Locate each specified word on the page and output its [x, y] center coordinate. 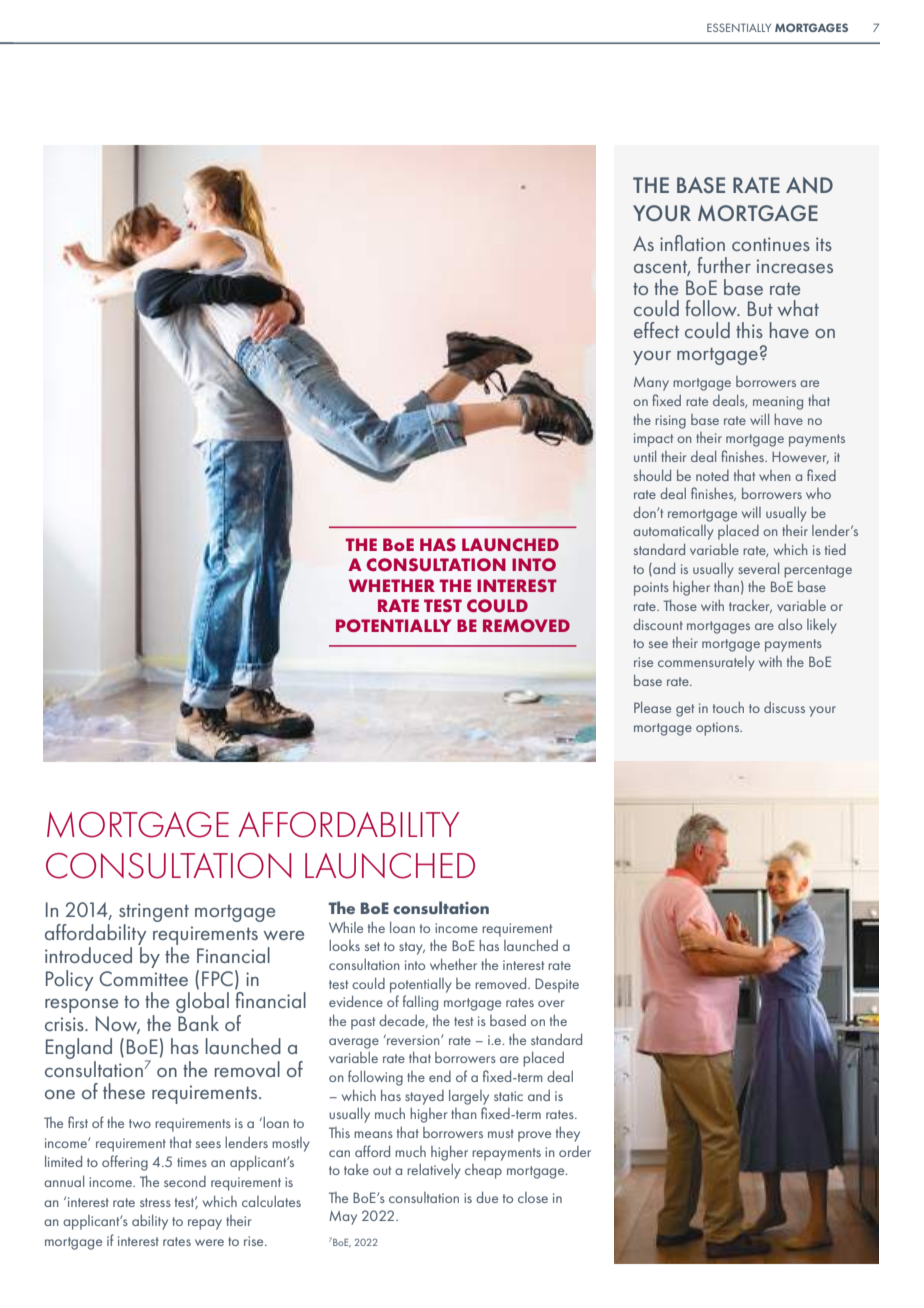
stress [155, 1202]
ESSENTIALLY [739, 27]
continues [771, 244]
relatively [434, 1171]
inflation [692, 243]
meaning [778, 403]
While [346, 927]
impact [653, 440]
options [719, 729]
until [645, 456]
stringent [154, 914]
